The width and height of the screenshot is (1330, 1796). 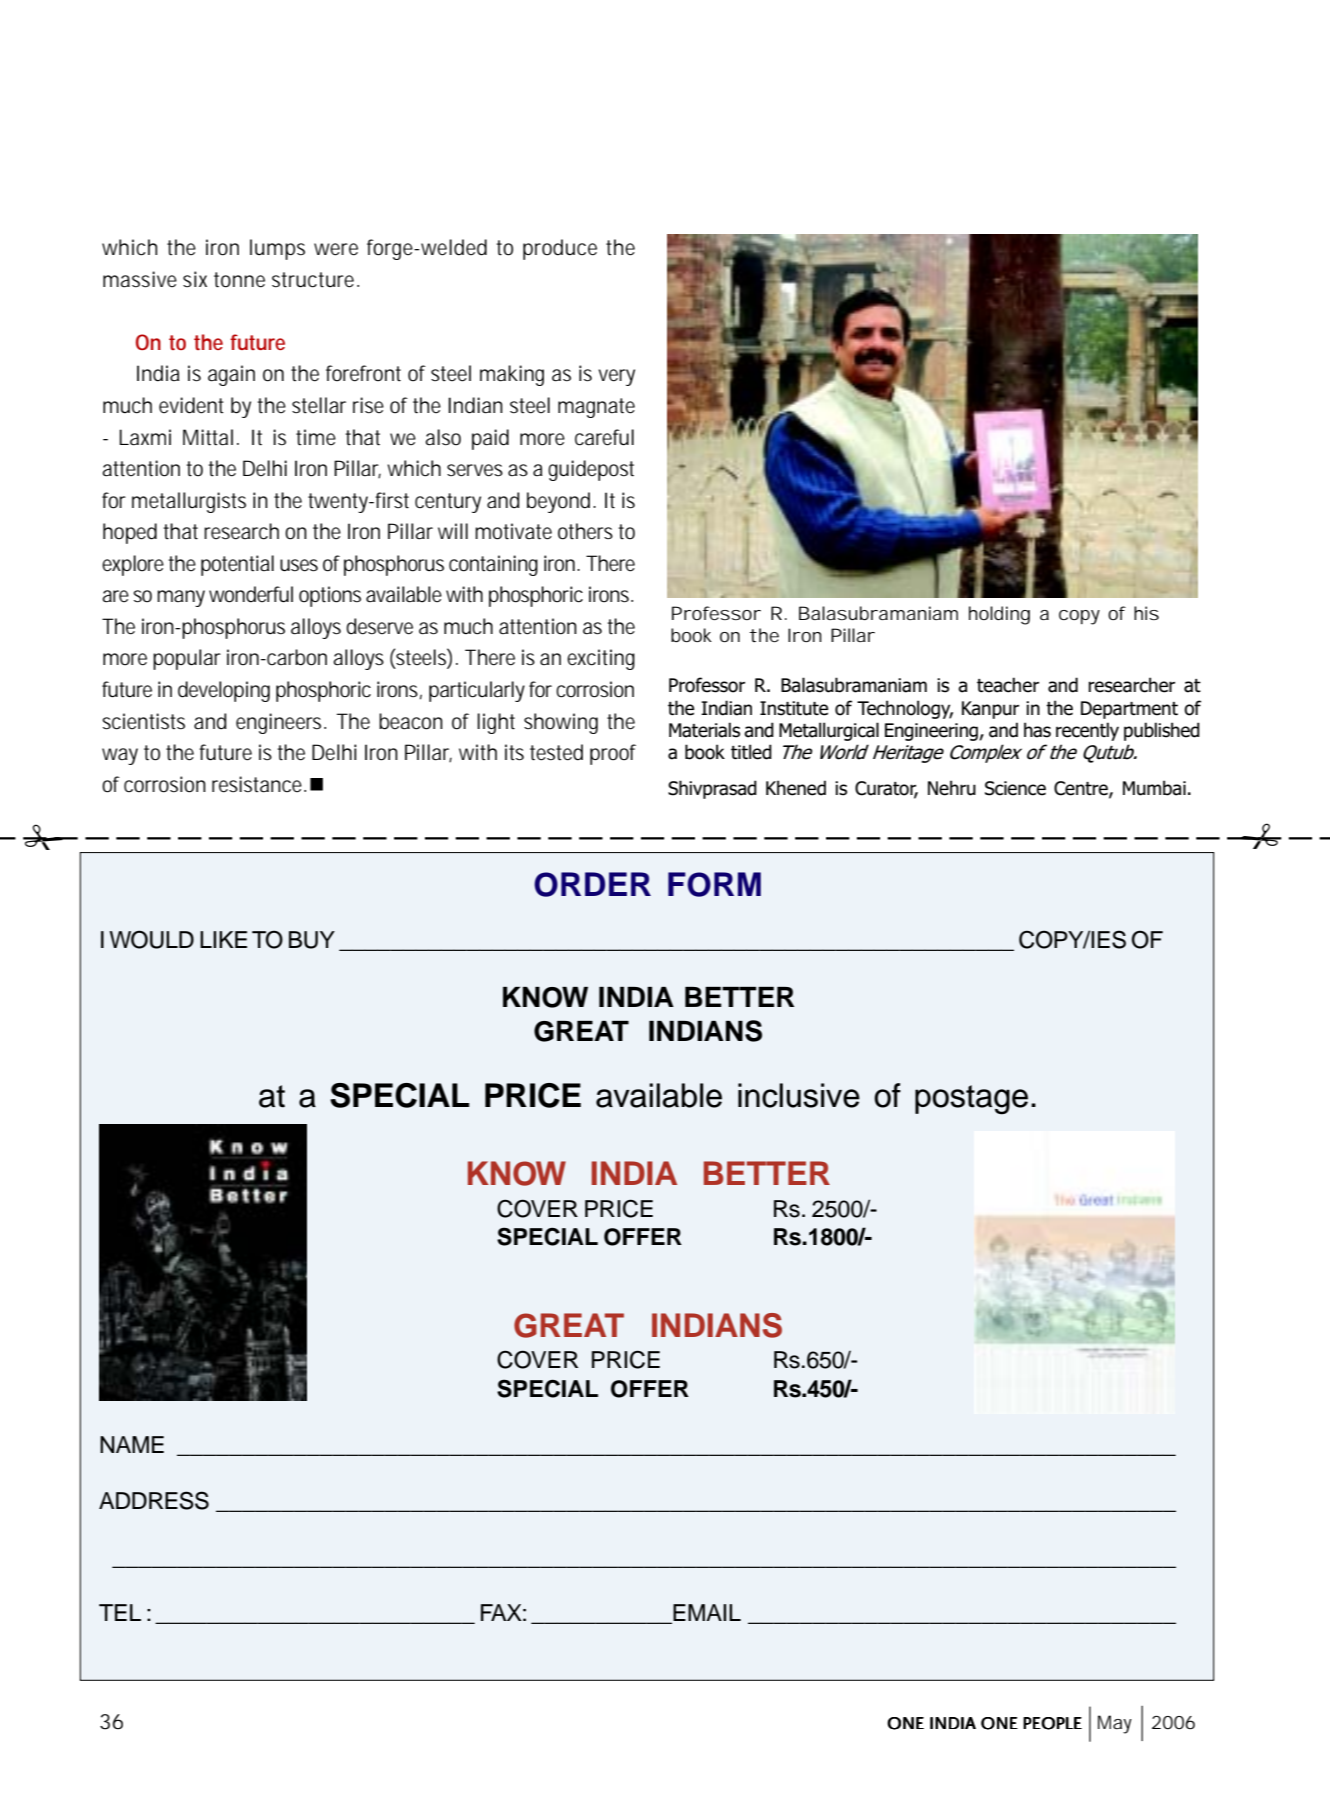 I want to click on postage, so click(x=971, y=1100).
